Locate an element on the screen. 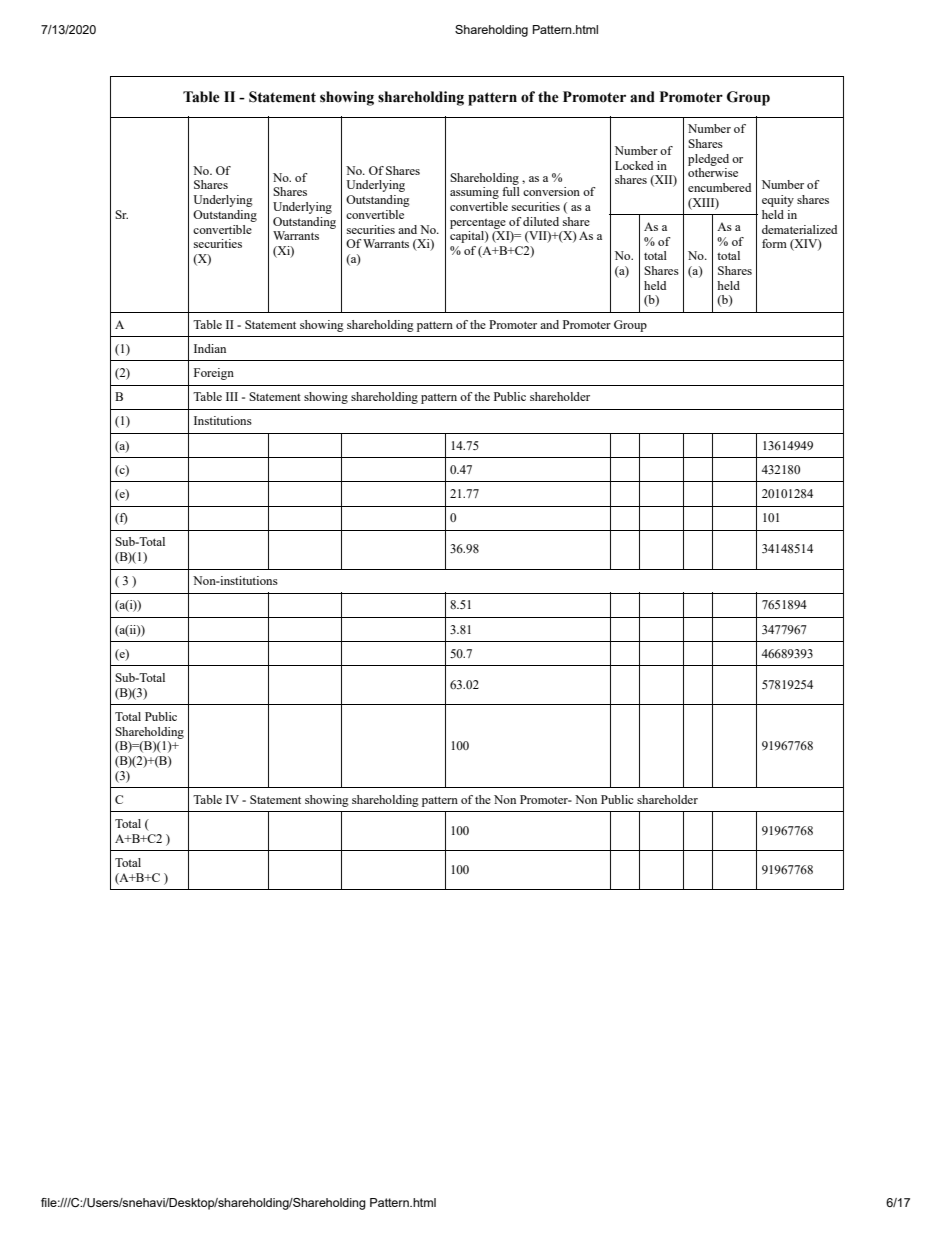 The width and height of the screenshot is (952, 1233). Locked is located at coordinates (634, 165).
